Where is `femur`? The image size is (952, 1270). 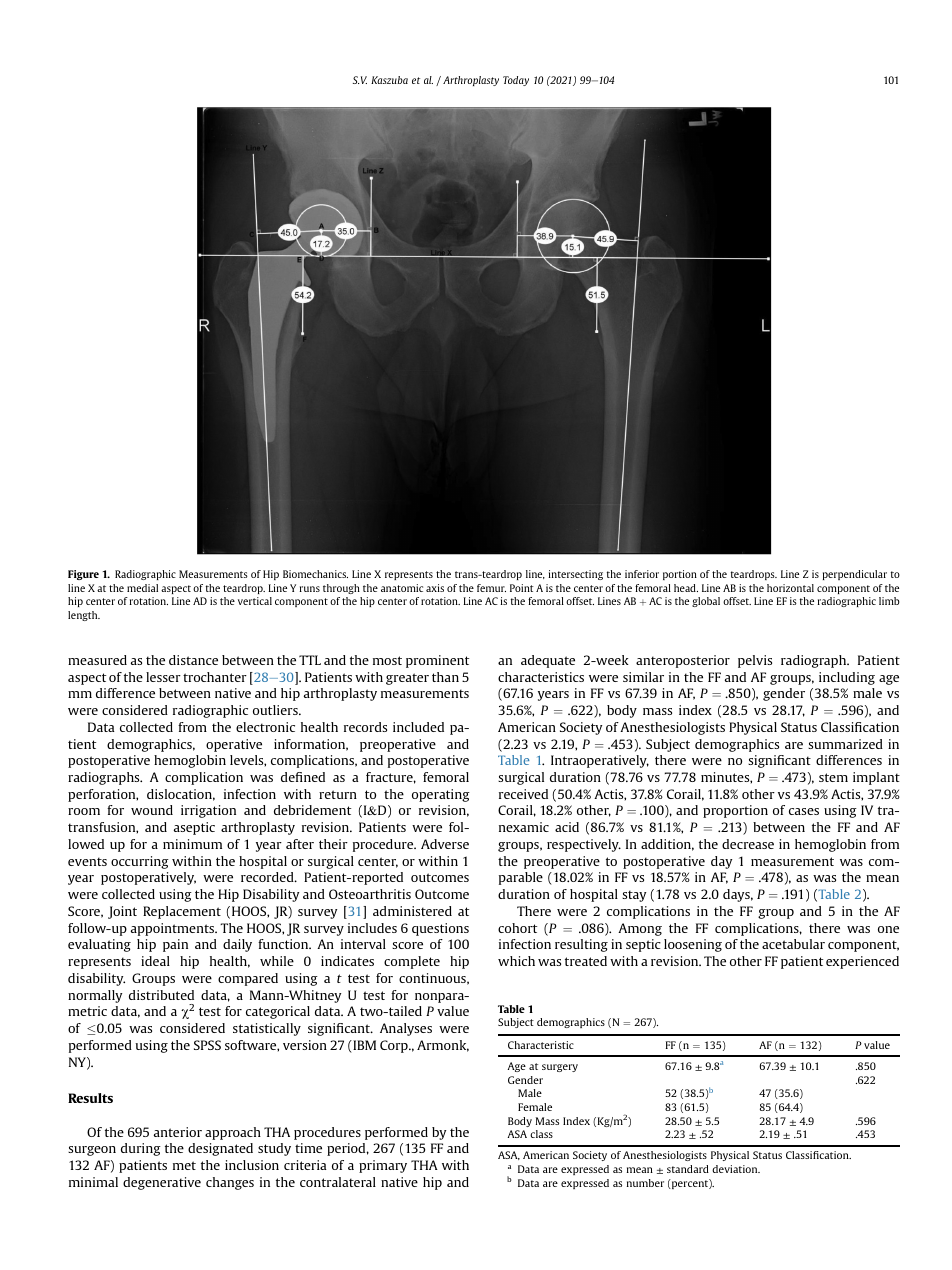 femur is located at coordinates (491, 588).
